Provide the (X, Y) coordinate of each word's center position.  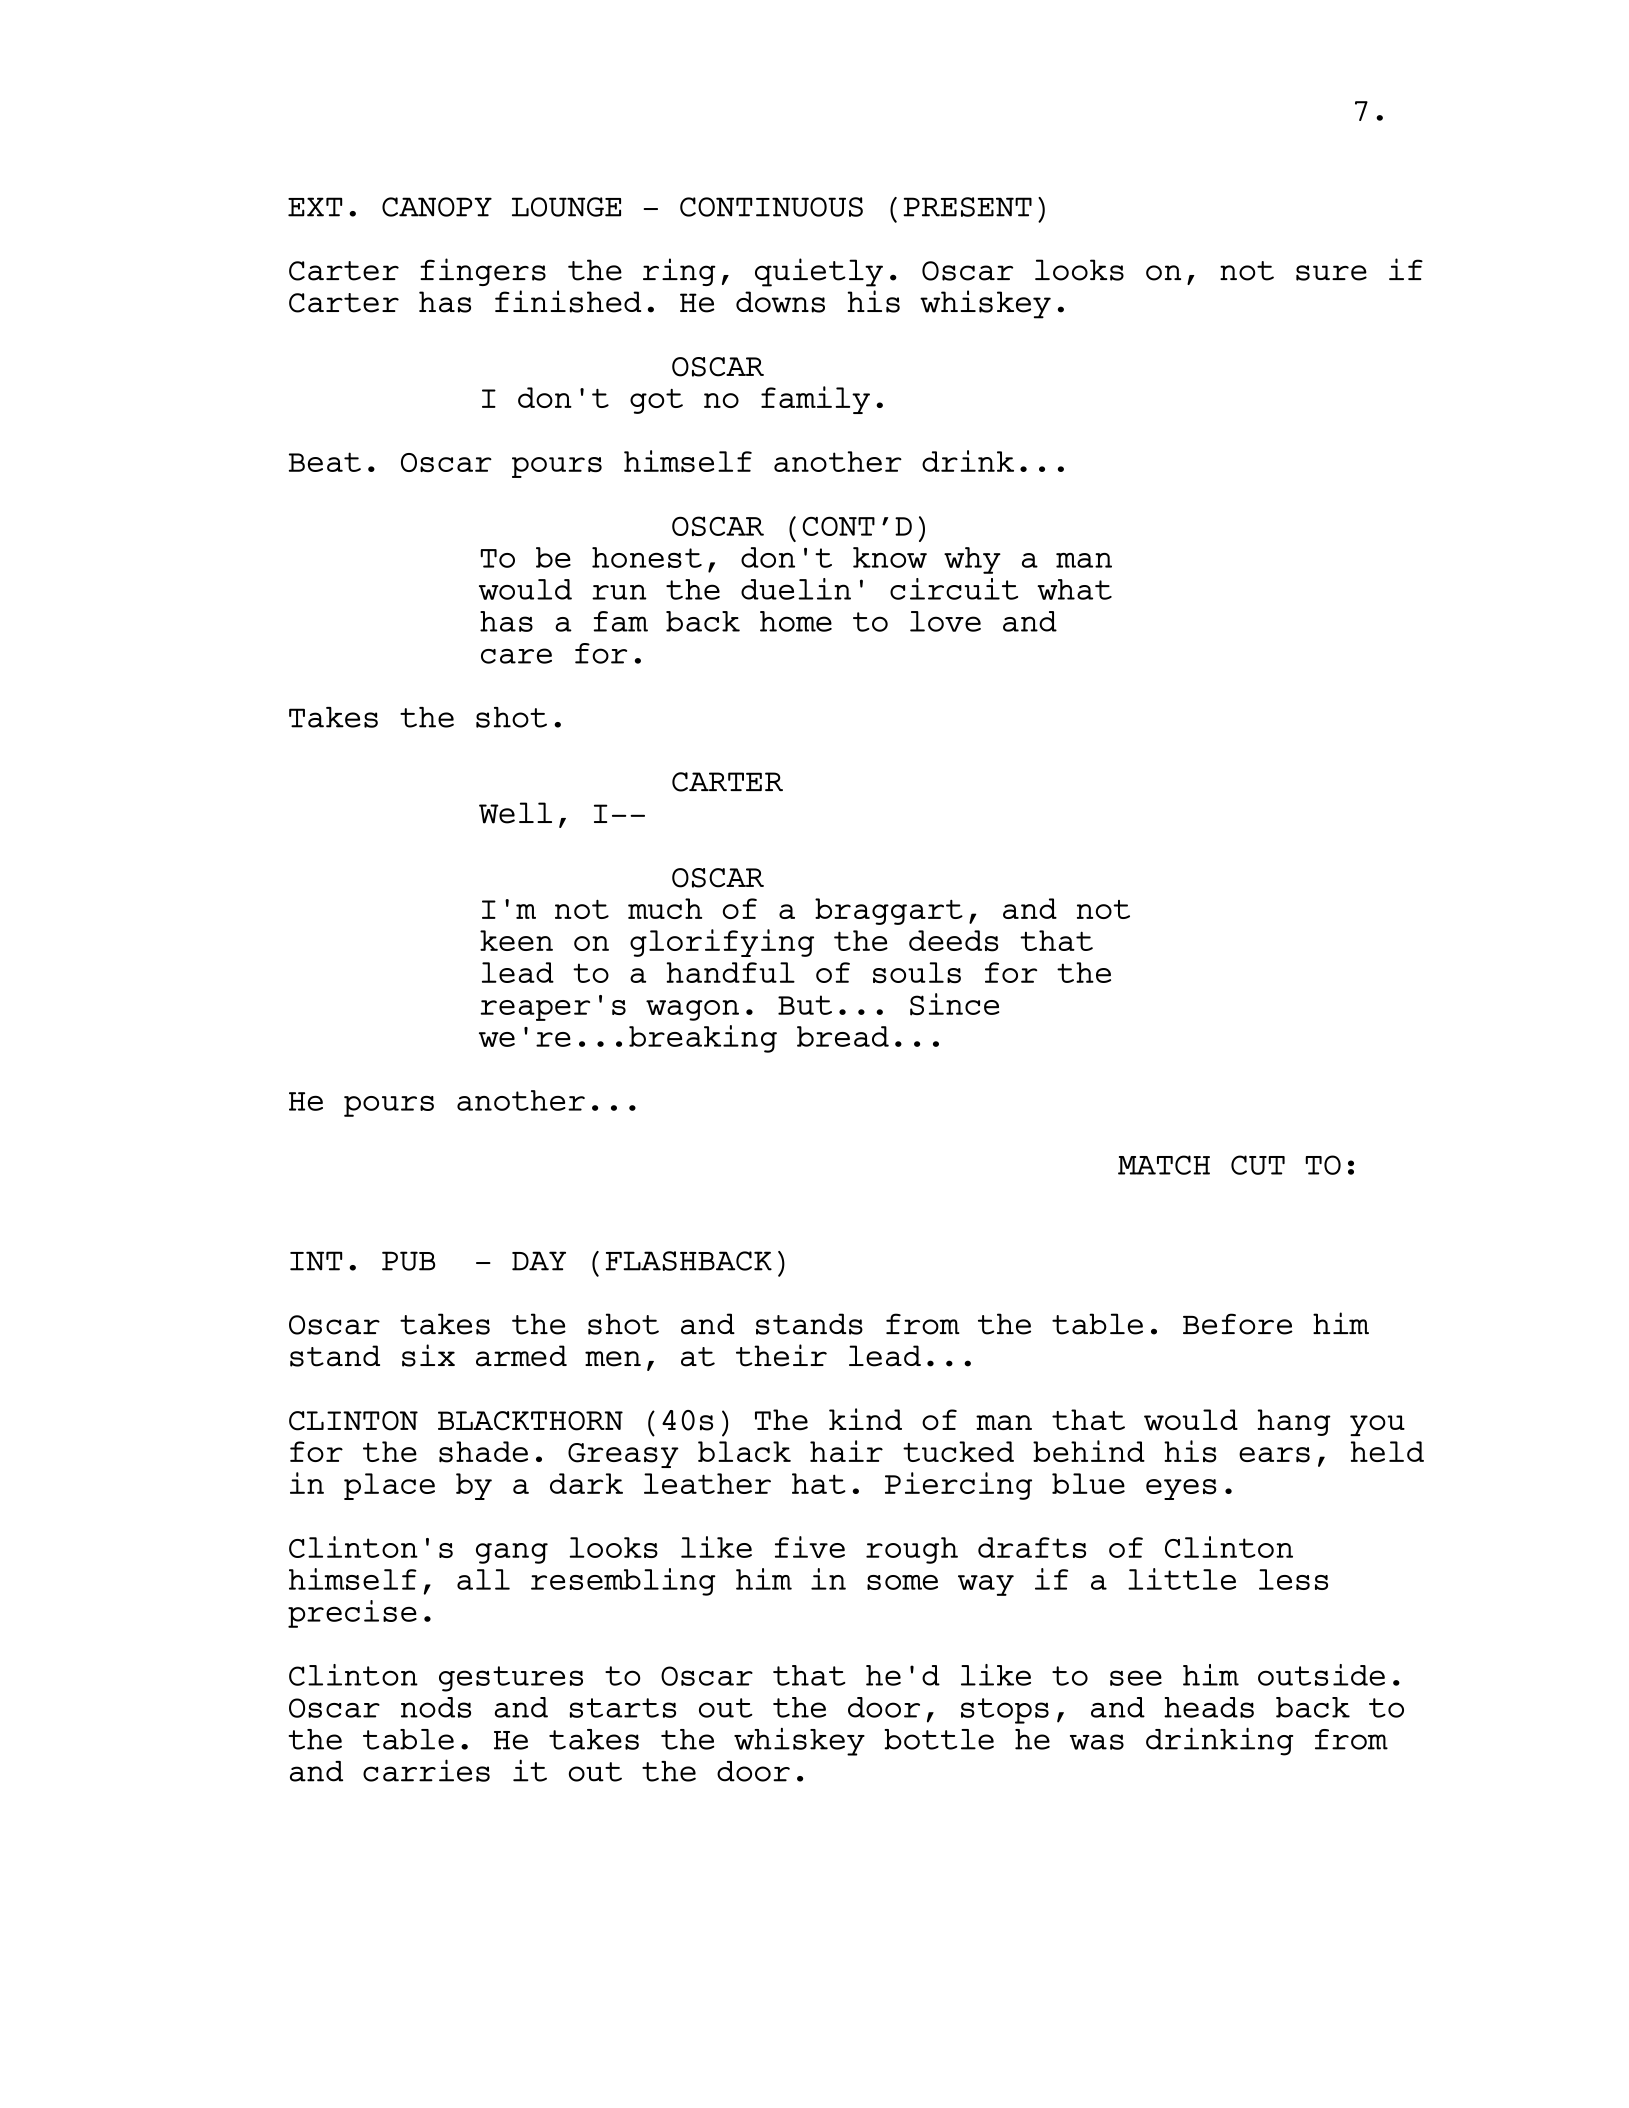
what (1074, 589)
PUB (408, 1261)
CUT (1258, 1165)
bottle (939, 1739)
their (781, 1355)
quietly (819, 272)
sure (1331, 273)
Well (515, 813)
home (796, 621)
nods (436, 1707)
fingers (483, 272)
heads (1209, 1707)
